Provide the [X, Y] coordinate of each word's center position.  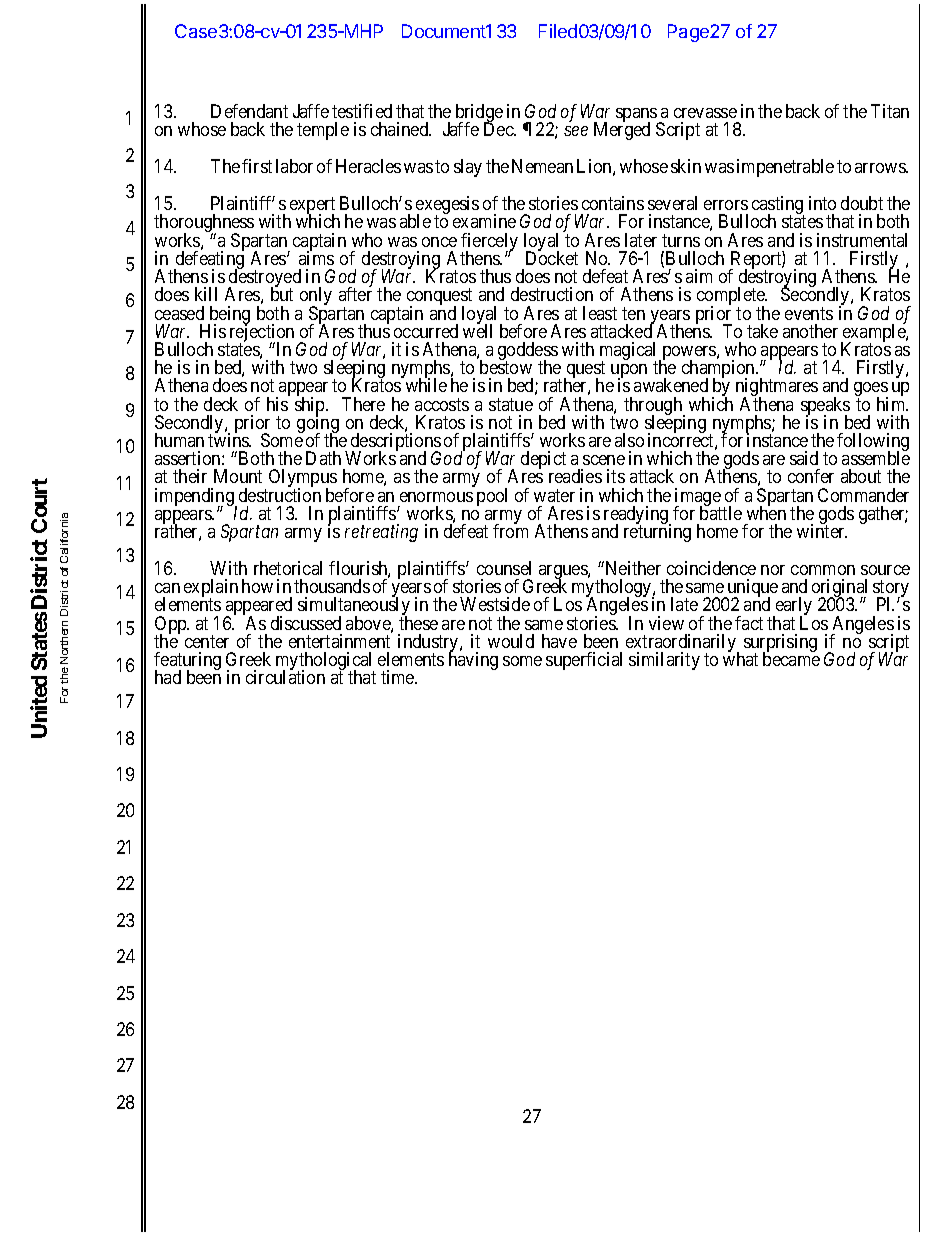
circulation [285, 677]
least [600, 313]
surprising [780, 644]
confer [811, 476]
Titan [890, 111]
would [511, 641]
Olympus [303, 479]
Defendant [249, 111]
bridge [479, 114]
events [809, 313]
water [554, 495]
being [229, 316]
